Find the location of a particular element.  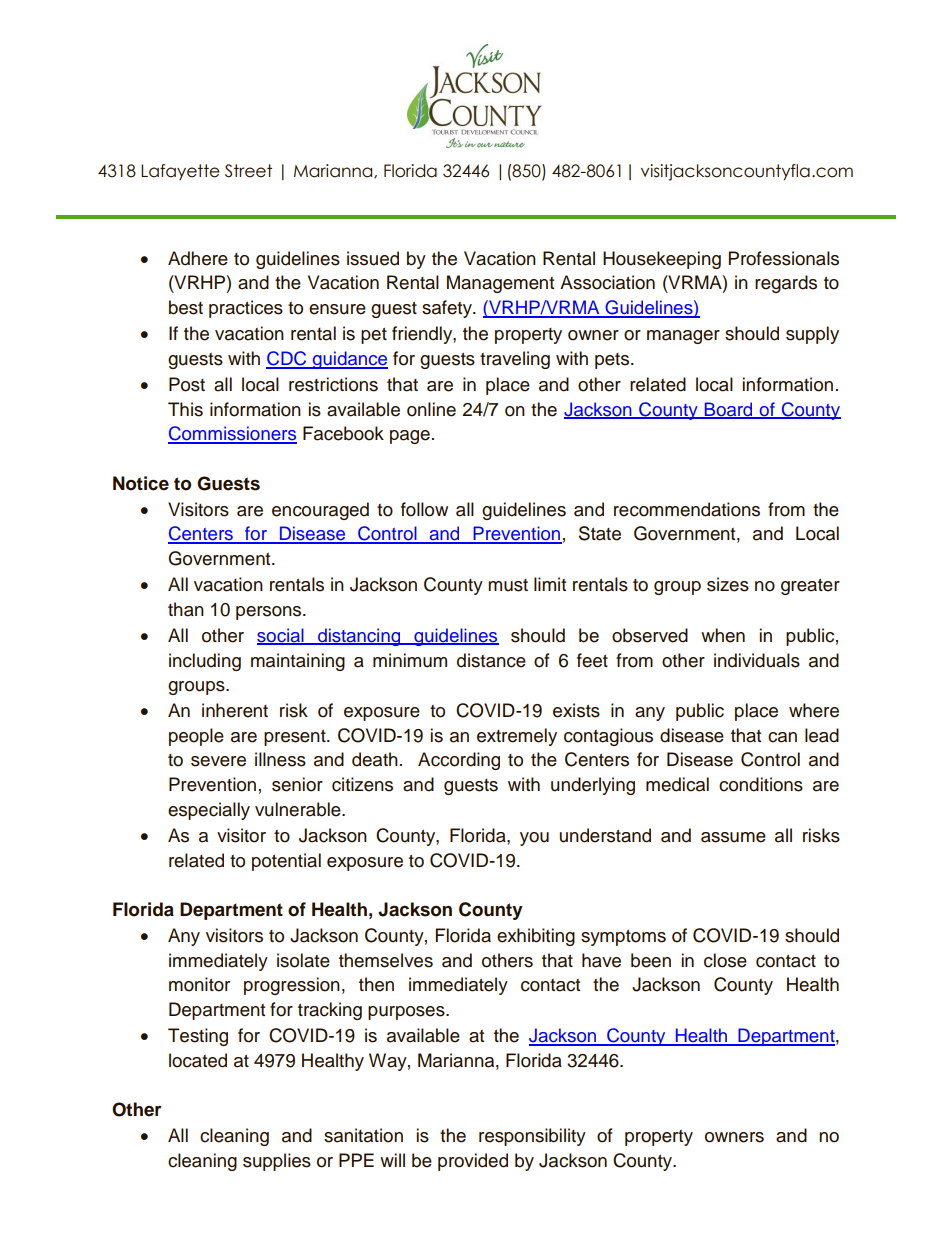

assume is located at coordinates (733, 837).
